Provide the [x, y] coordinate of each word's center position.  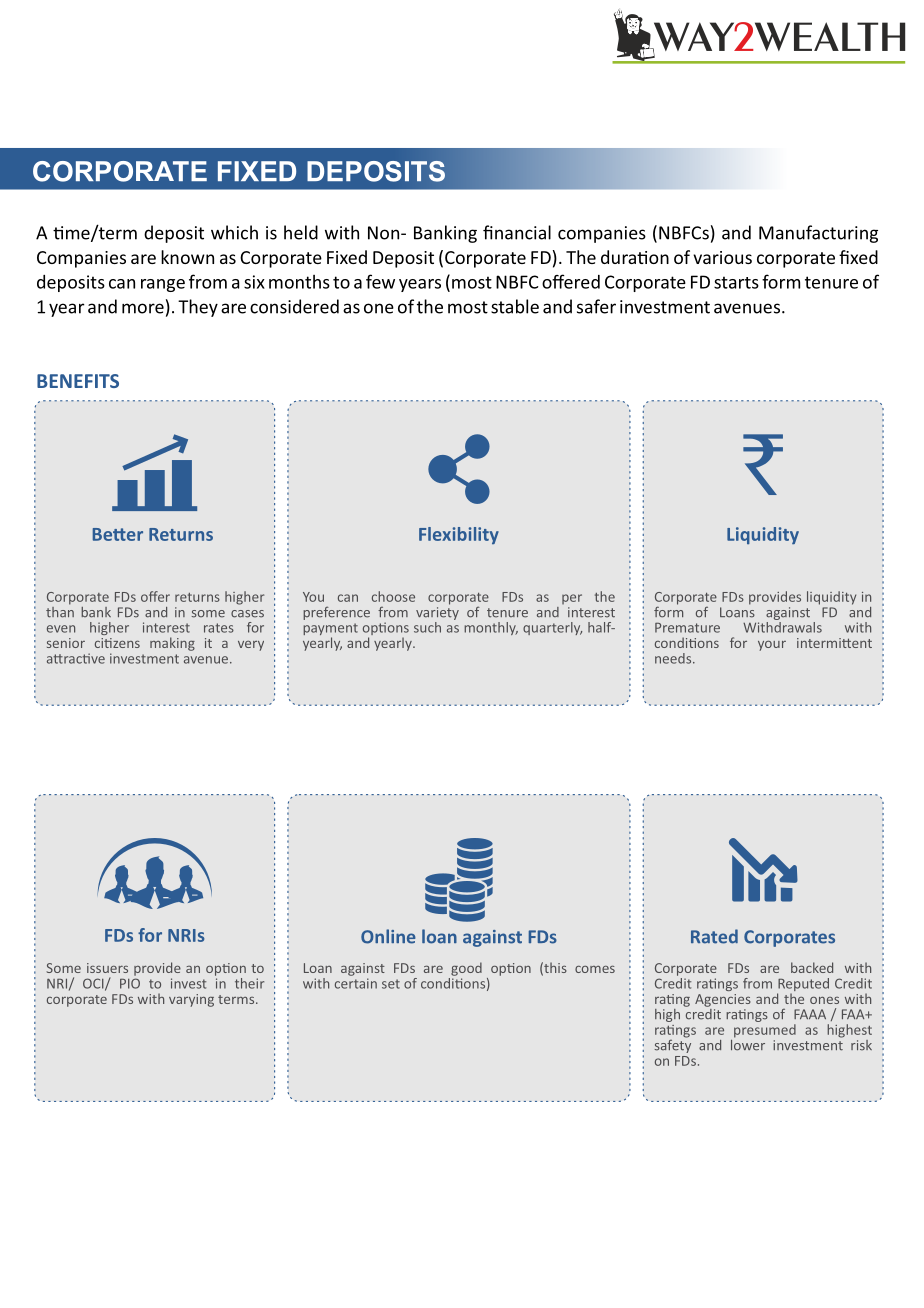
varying [191, 1000]
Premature [687, 628]
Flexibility [459, 535]
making [172, 644]
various [722, 257]
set [391, 984]
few [380, 281]
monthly [491, 628]
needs [674, 658]
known [187, 257]
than [60, 611]
